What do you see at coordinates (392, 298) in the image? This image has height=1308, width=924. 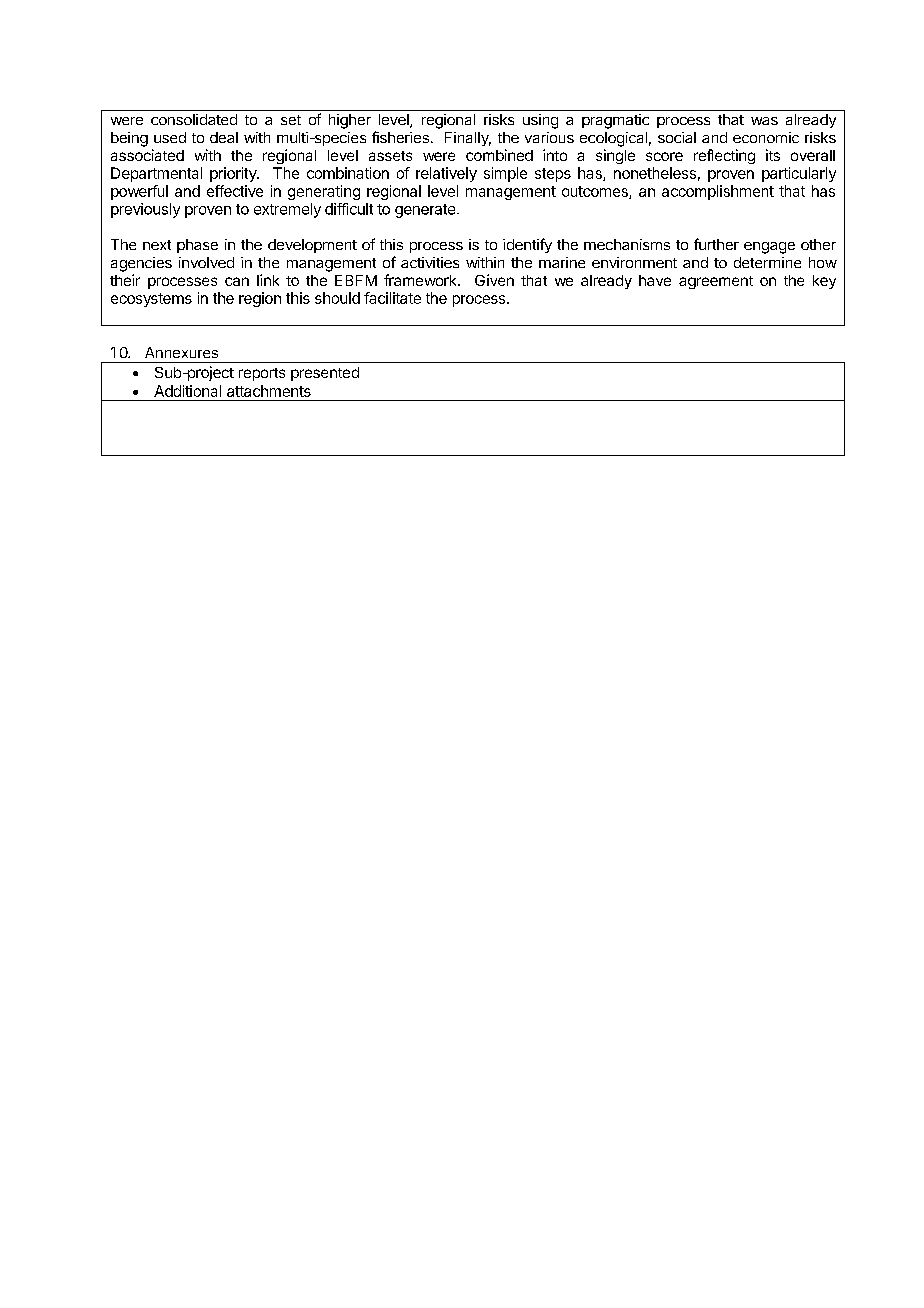 I see `facilitate` at bounding box center [392, 298].
